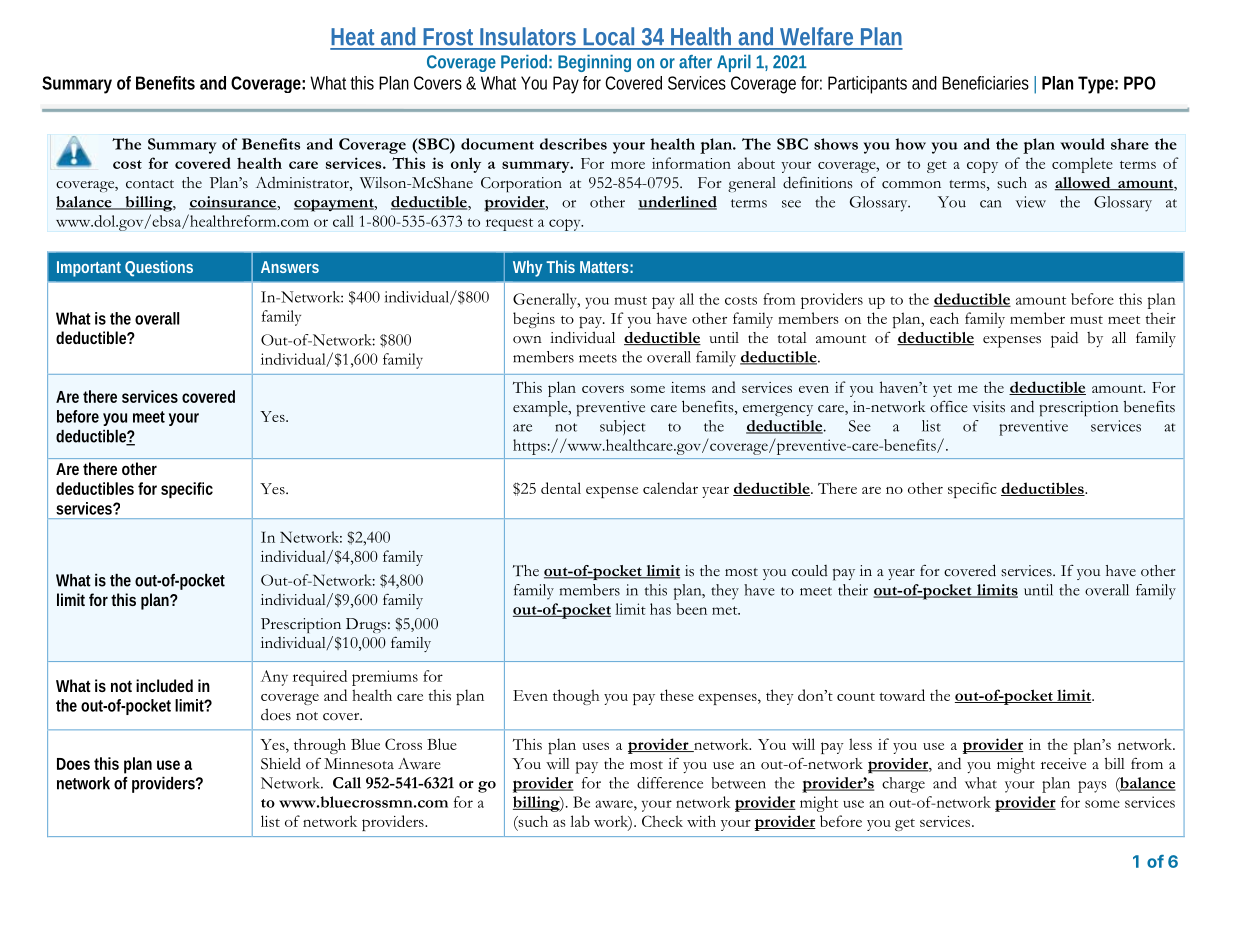 Image resolution: width=1233 pixels, height=952 pixels. I want to click on Beneficiaries, so click(985, 83).
